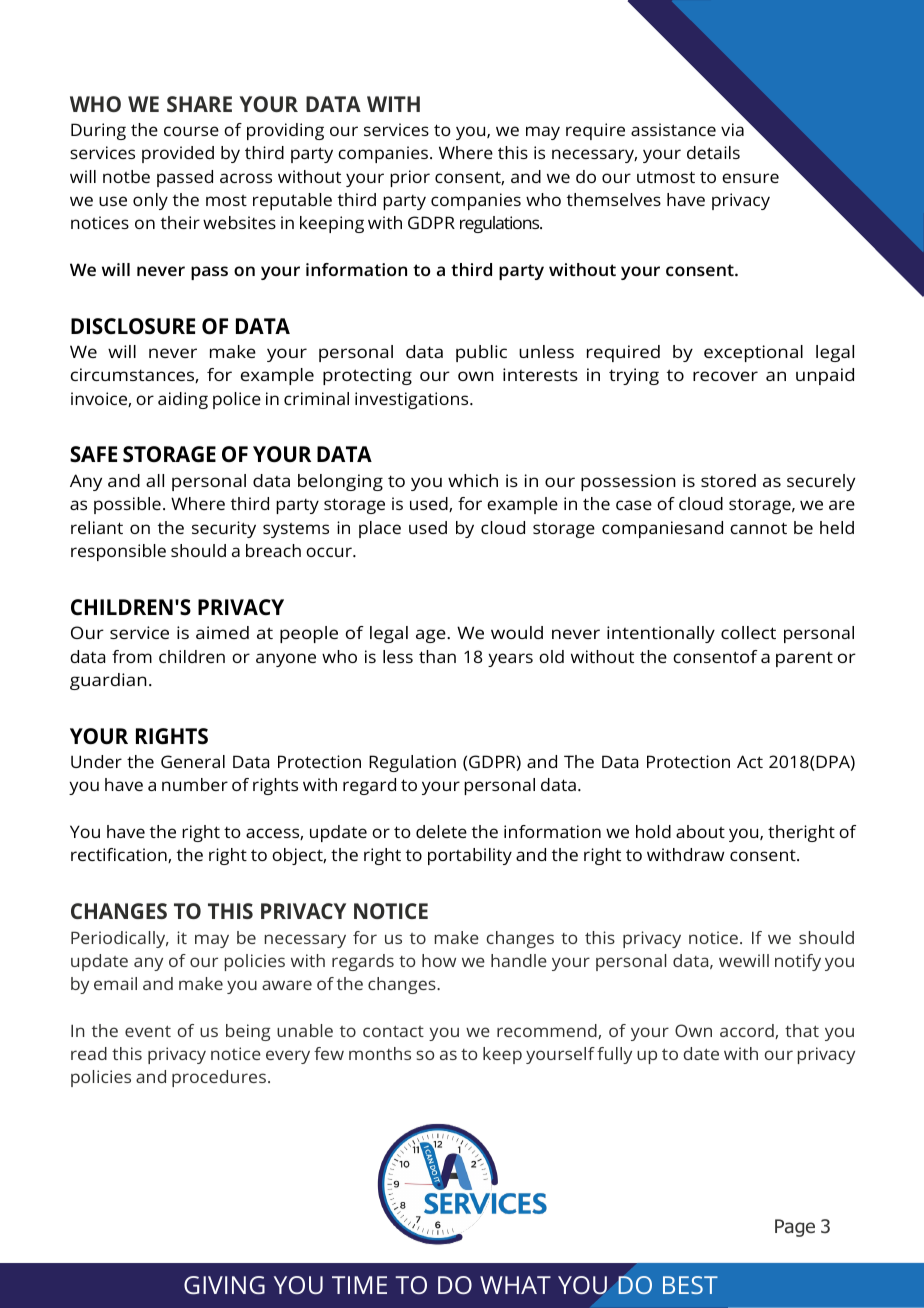  I want to click on WHAT, so click(515, 1285).
